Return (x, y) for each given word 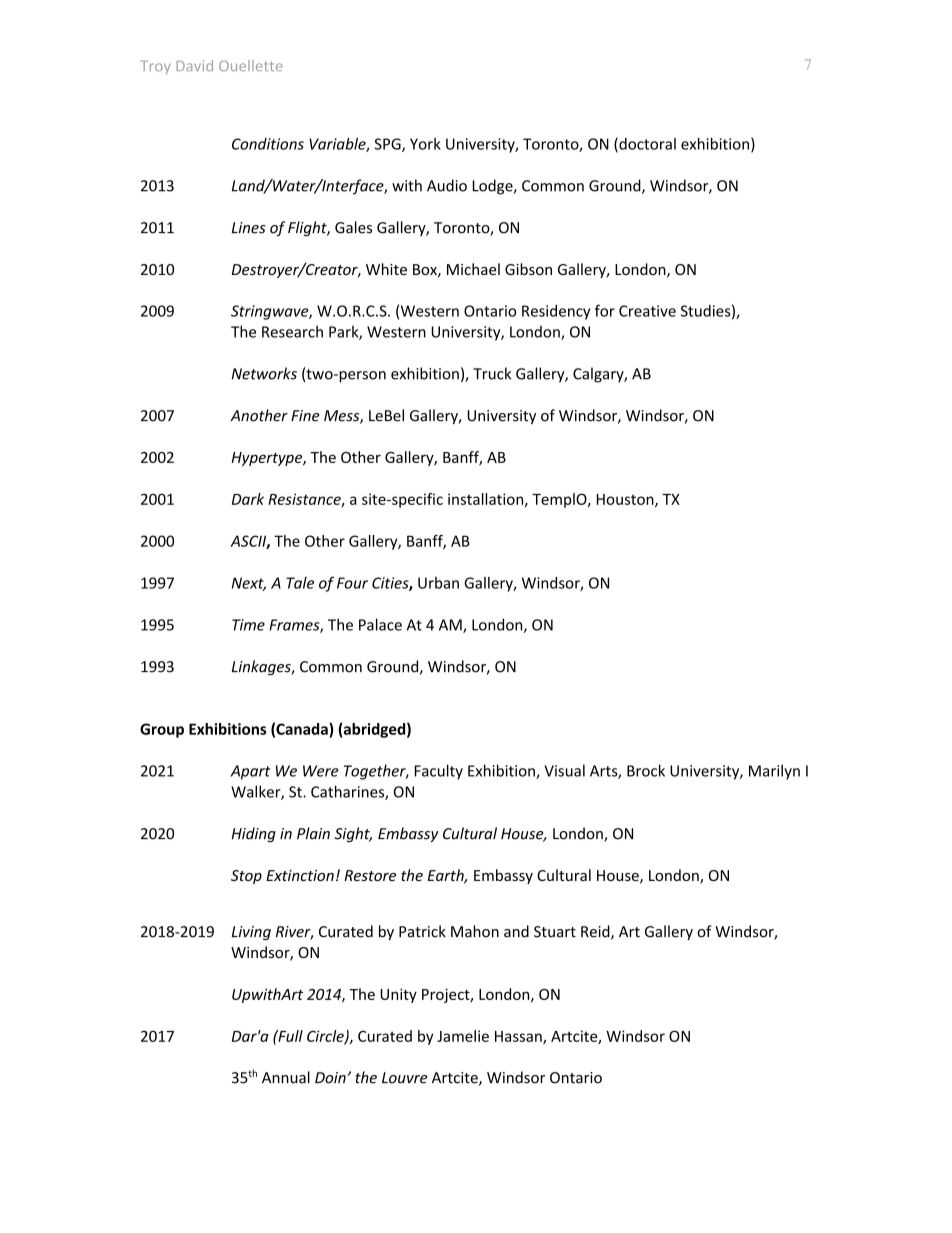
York (425, 144)
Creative (647, 311)
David (194, 65)
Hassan (519, 1037)
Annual (286, 1077)
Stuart (555, 932)
